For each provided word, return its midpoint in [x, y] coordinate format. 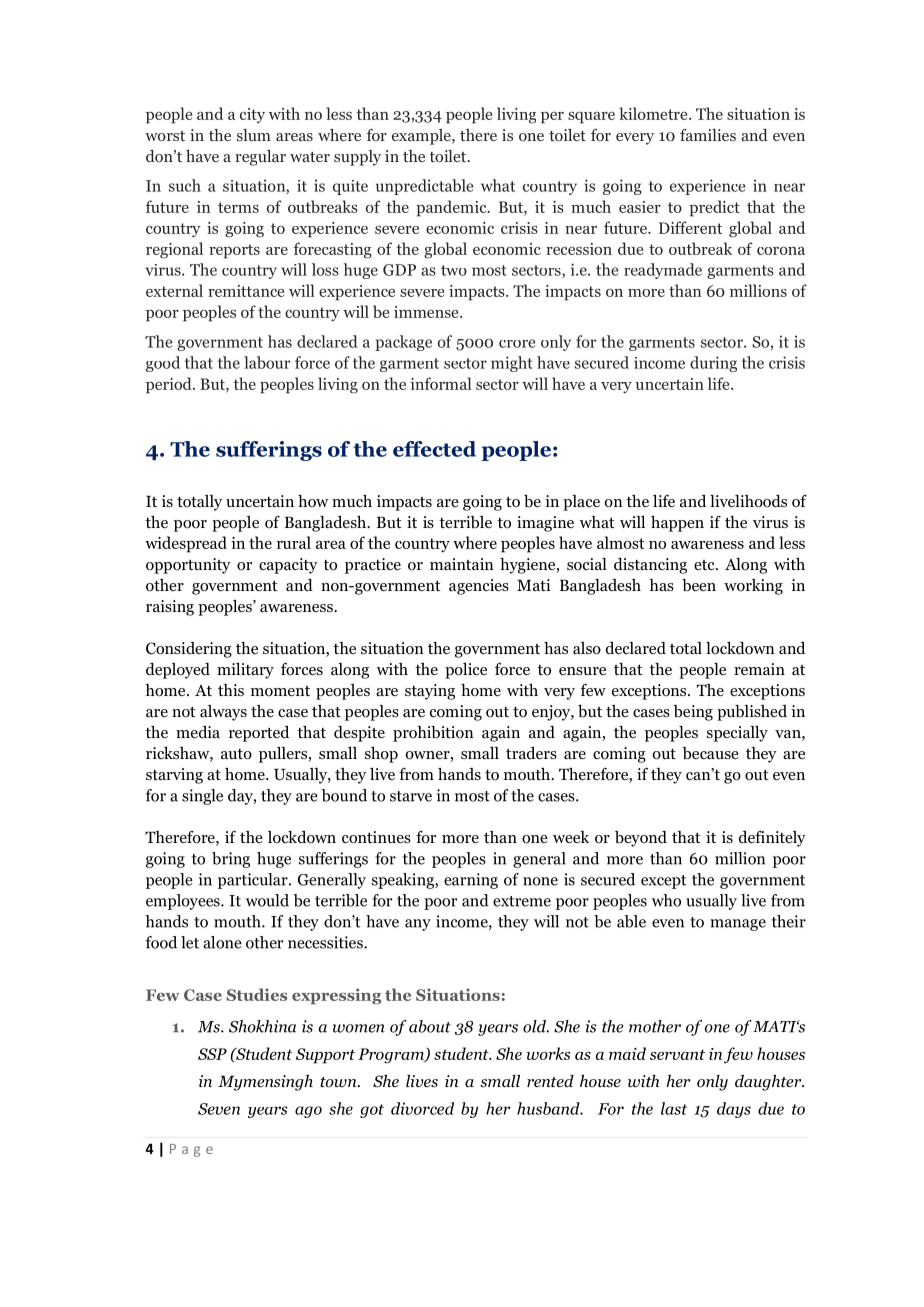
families [708, 135]
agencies [479, 587]
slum [254, 135]
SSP [212, 1054]
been [699, 585]
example [422, 137]
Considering [189, 650]
